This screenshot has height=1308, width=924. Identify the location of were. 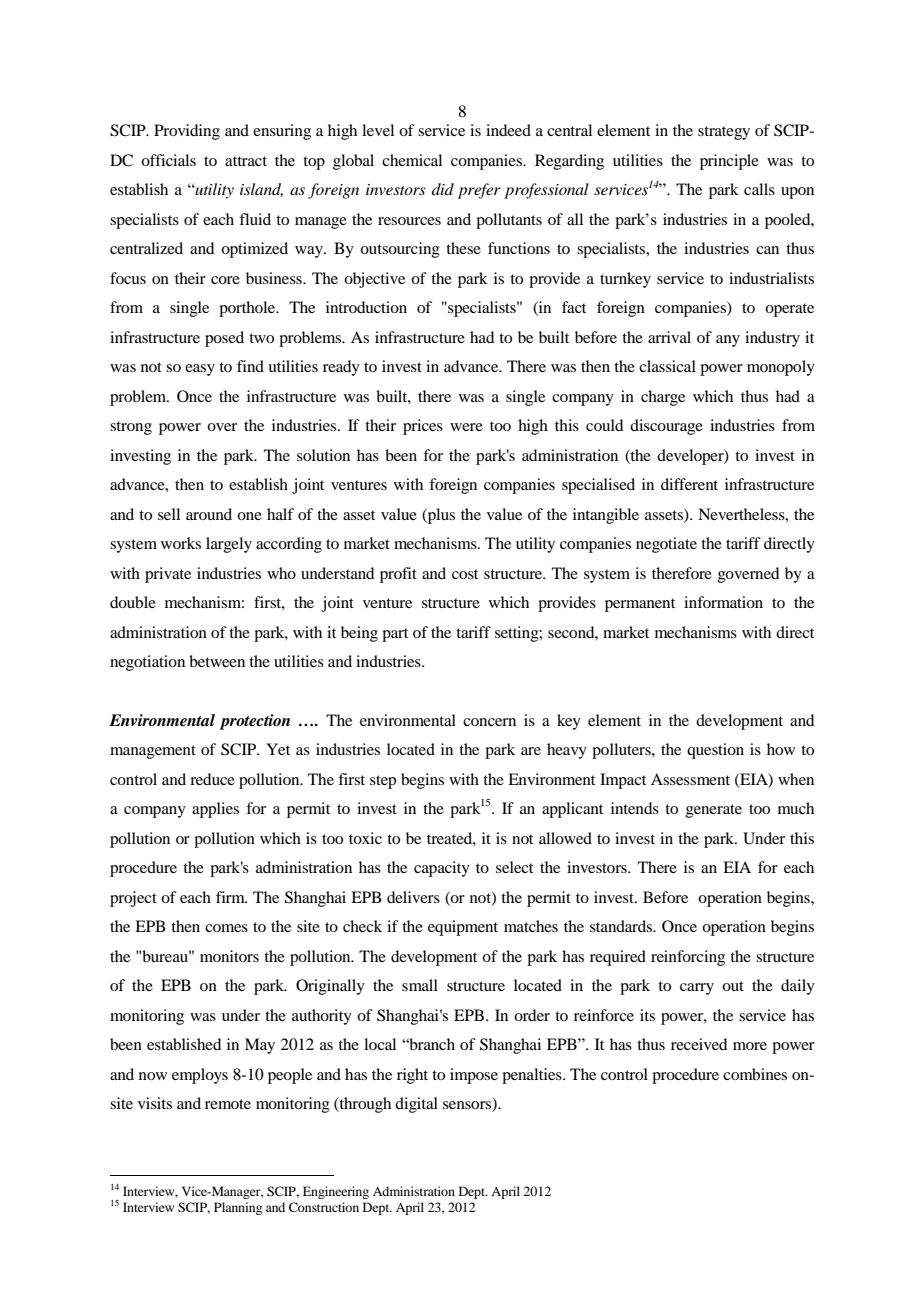
(466, 427).
